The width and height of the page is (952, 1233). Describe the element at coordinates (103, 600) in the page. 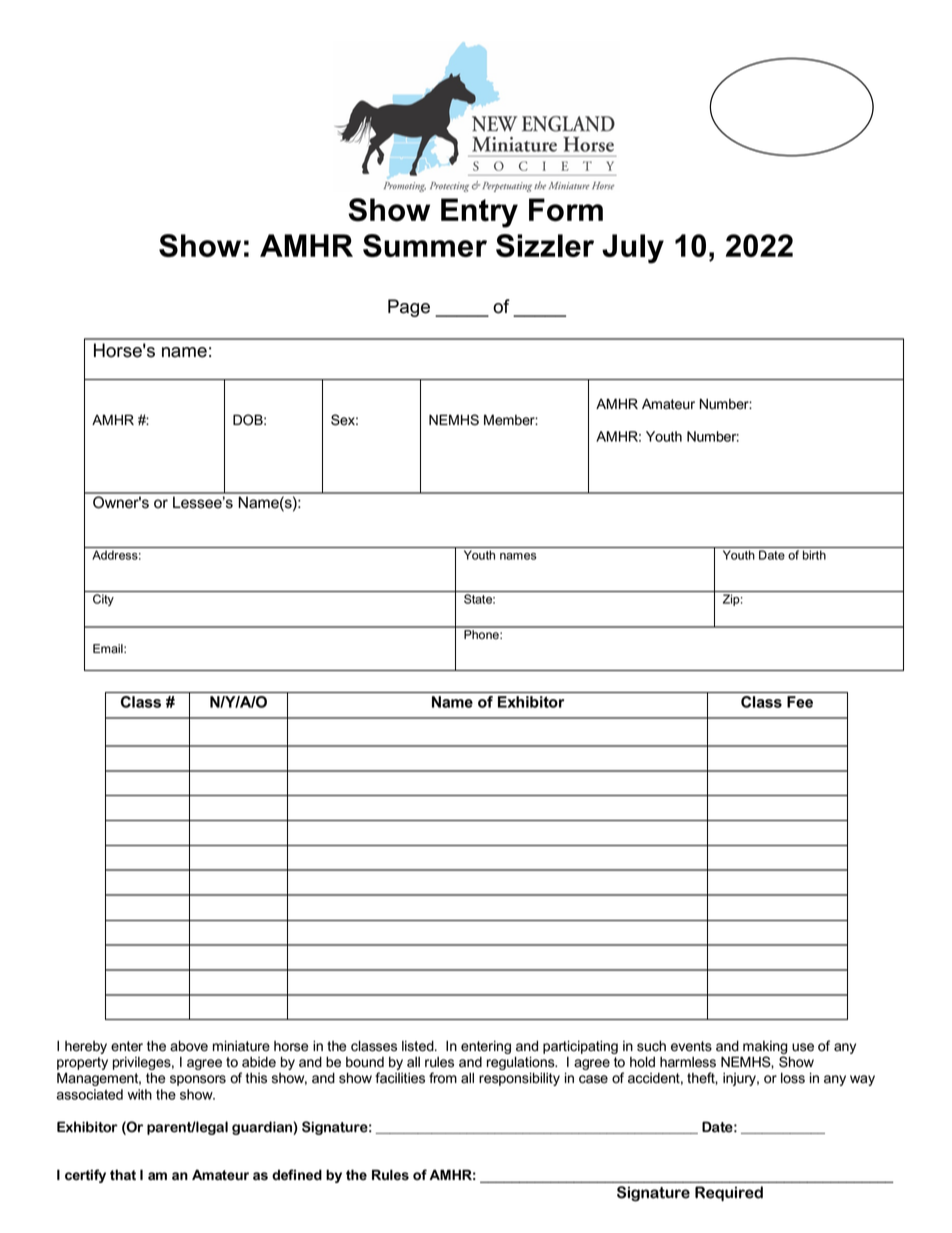

I see `City` at that location.
